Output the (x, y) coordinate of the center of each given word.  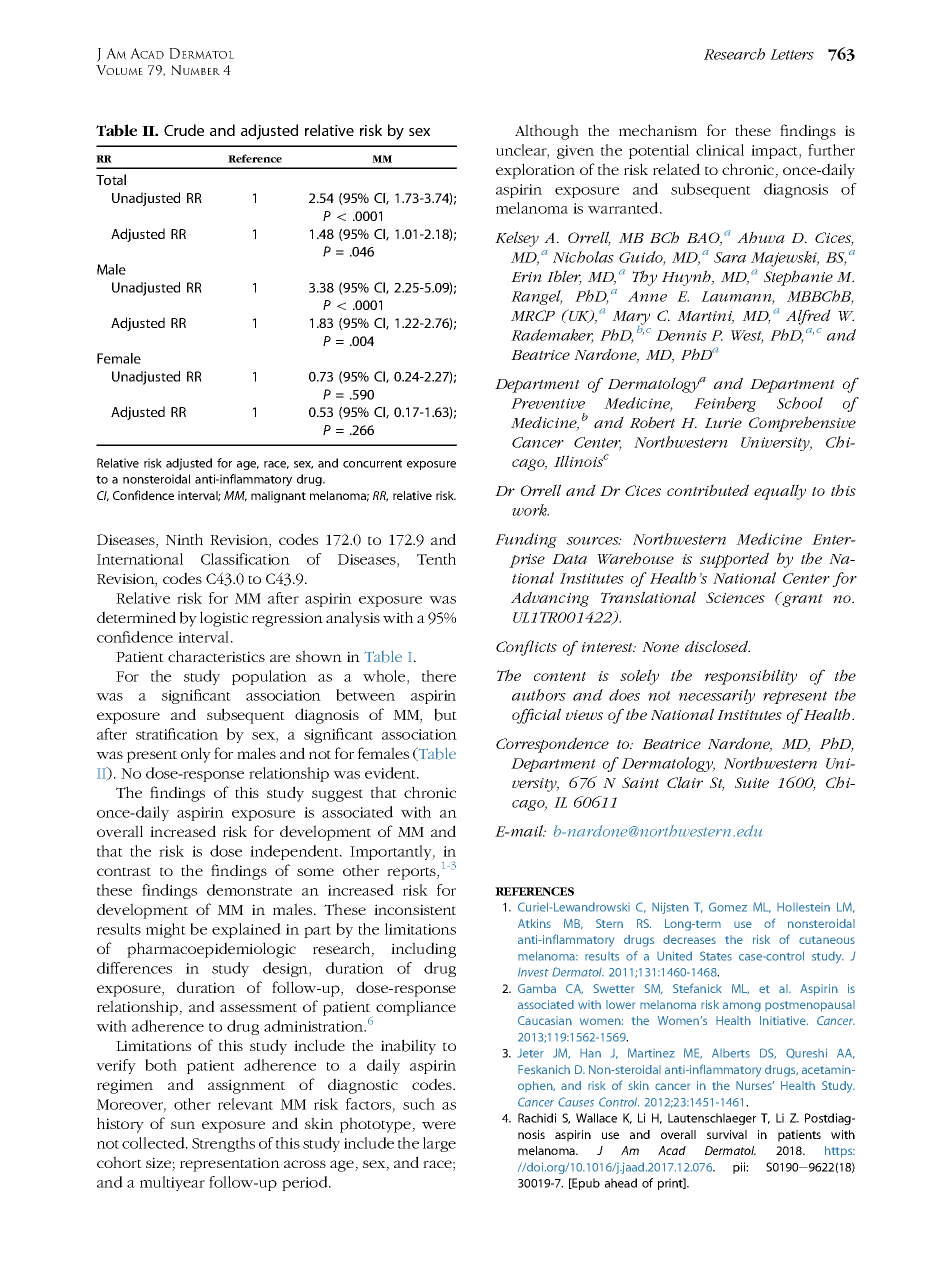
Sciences (735, 597)
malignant (278, 497)
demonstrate (249, 890)
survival (727, 1134)
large (439, 1144)
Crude (184, 130)
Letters (792, 54)
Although (547, 132)
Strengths (223, 1144)
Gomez (728, 907)
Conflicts (526, 648)
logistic (224, 619)
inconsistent (415, 909)
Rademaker (552, 336)
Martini (705, 317)
